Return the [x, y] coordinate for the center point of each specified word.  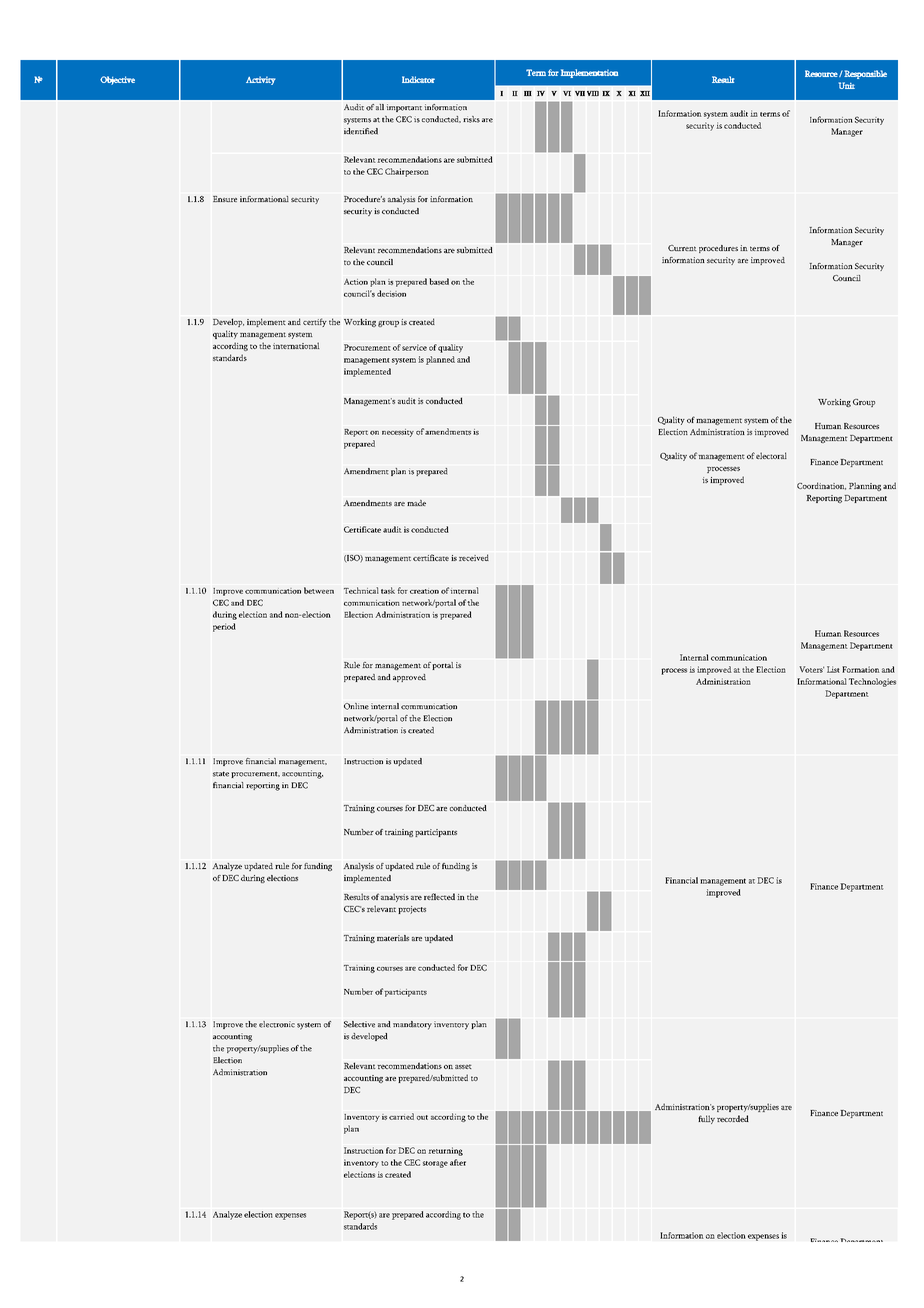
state [221, 774]
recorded [733, 1118]
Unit [847, 85]
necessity [398, 433]
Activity [261, 80]
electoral [771, 455]
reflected [439, 896]
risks [471, 119]
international [296, 345]
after [458, 1162]
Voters [811, 669]
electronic [277, 1024]
